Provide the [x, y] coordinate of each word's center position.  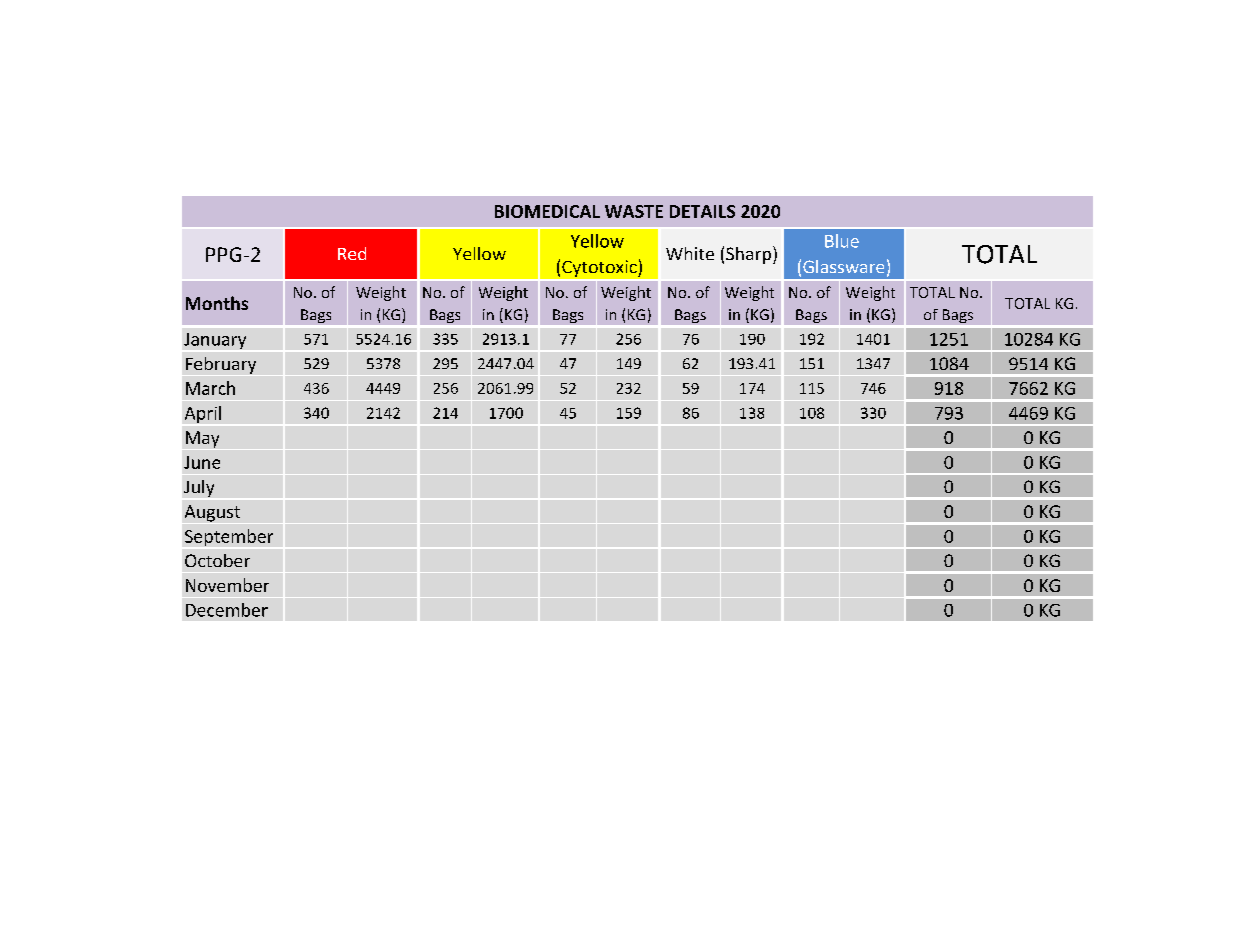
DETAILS [702, 211]
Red [352, 253]
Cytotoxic [600, 268]
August [212, 513]
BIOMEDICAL [547, 211]
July [199, 488]
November [227, 585]
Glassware [843, 266]
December [227, 610]
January [215, 341]
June [202, 462]
